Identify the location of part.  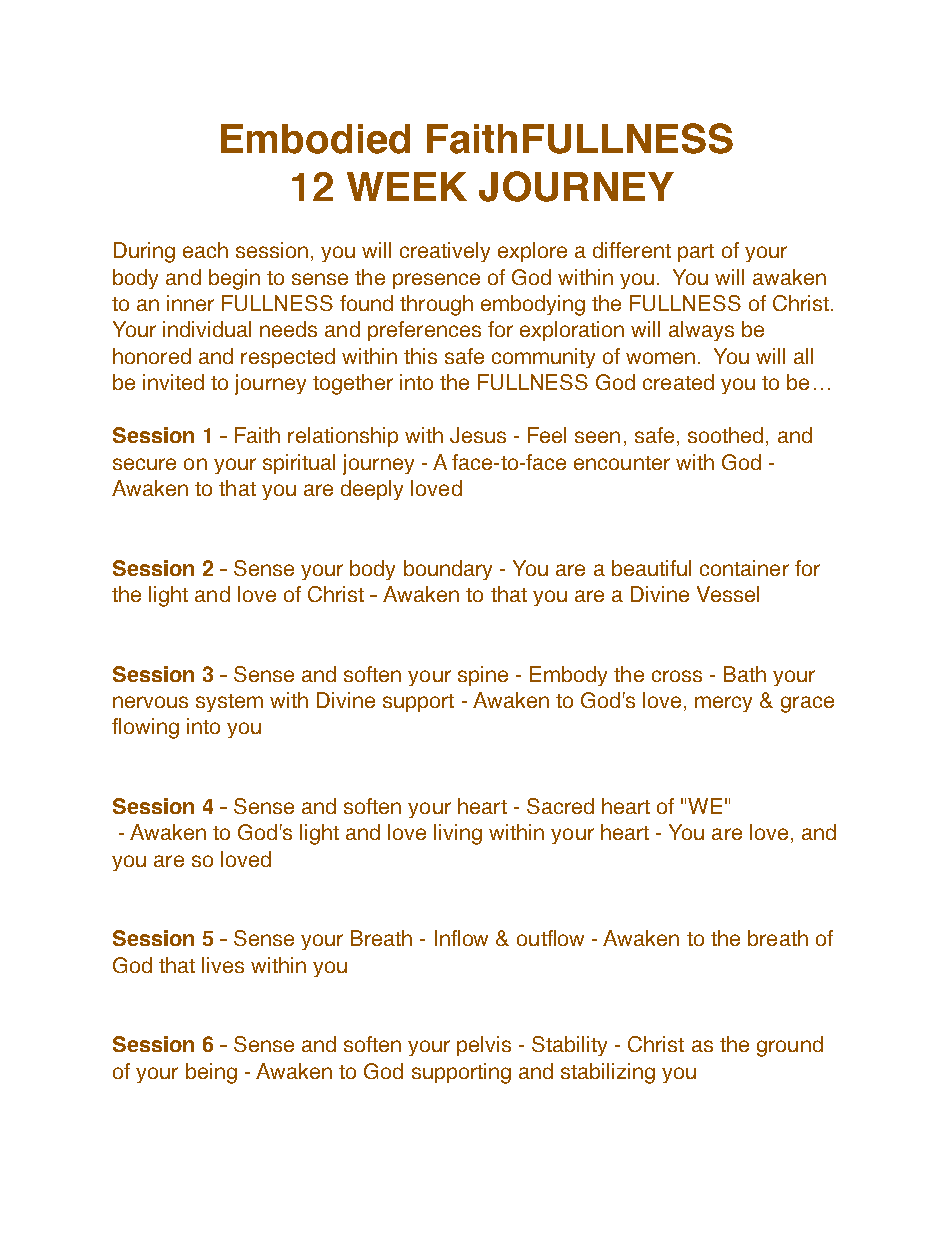
(696, 253).
